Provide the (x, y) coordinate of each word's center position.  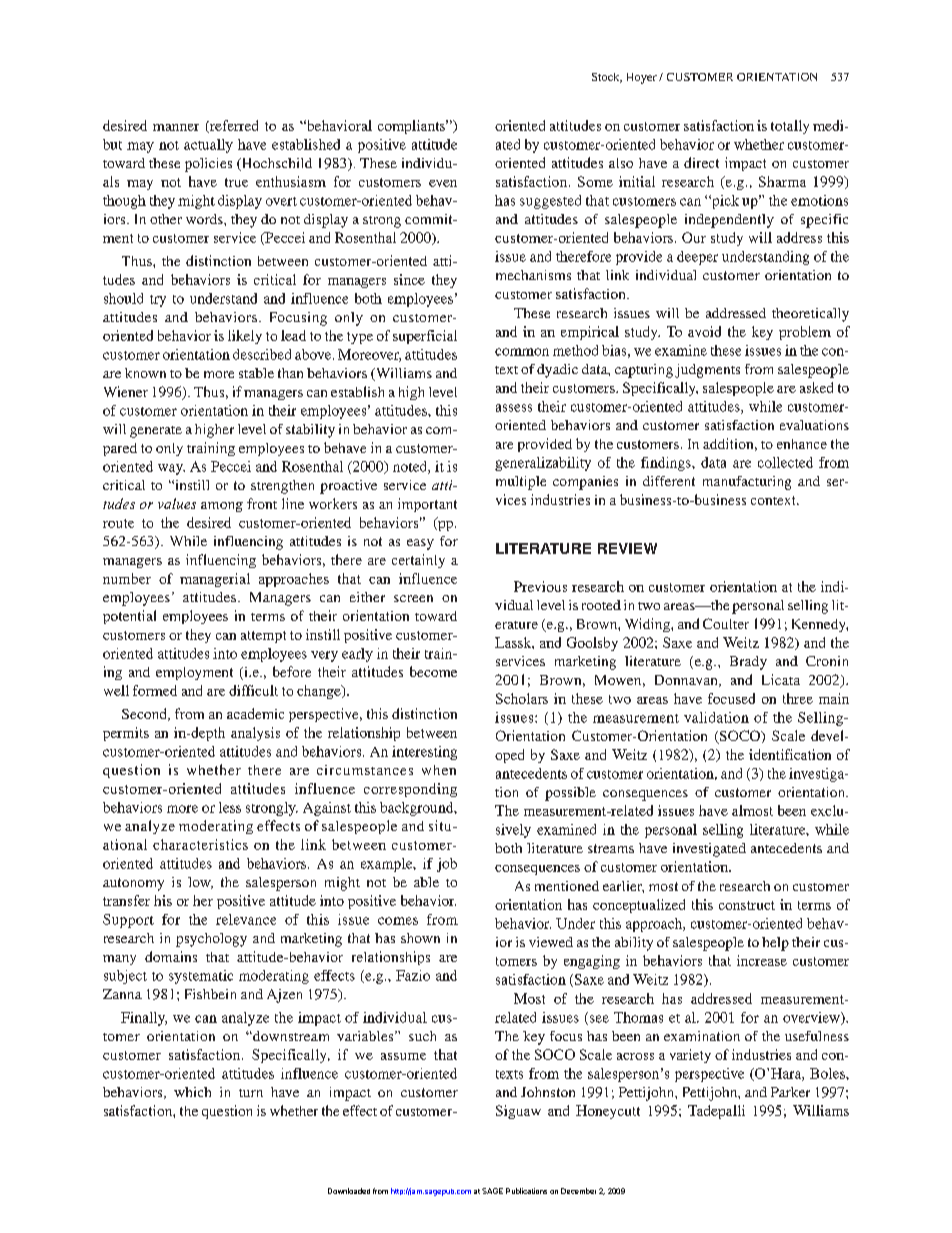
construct (747, 905)
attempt (263, 637)
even (443, 183)
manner (176, 127)
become (433, 671)
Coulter (726, 623)
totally (790, 127)
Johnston (548, 1092)
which (192, 1092)
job (447, 865)
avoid (704, 331)
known (145, 373)
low (200, 883)
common (522, 352)
